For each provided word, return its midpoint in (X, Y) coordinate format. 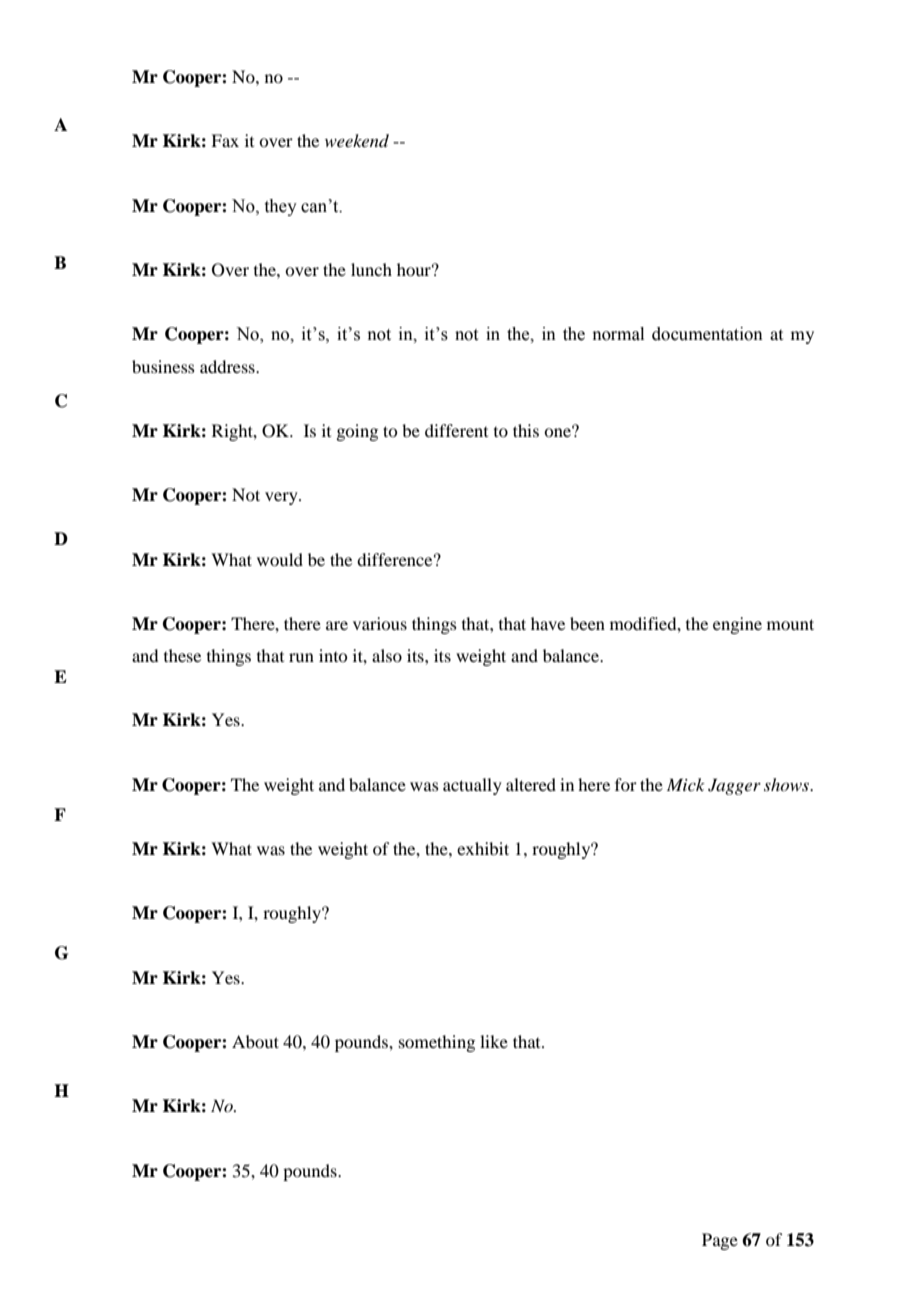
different (456, 430)
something (437, 1043)
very (282, 498)
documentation (707, 334)
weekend (357, 140)
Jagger (734, 786)
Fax (225, 140)
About (255, 1041)
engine (737, 625)
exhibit (483, 848)
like (494, 1041)
